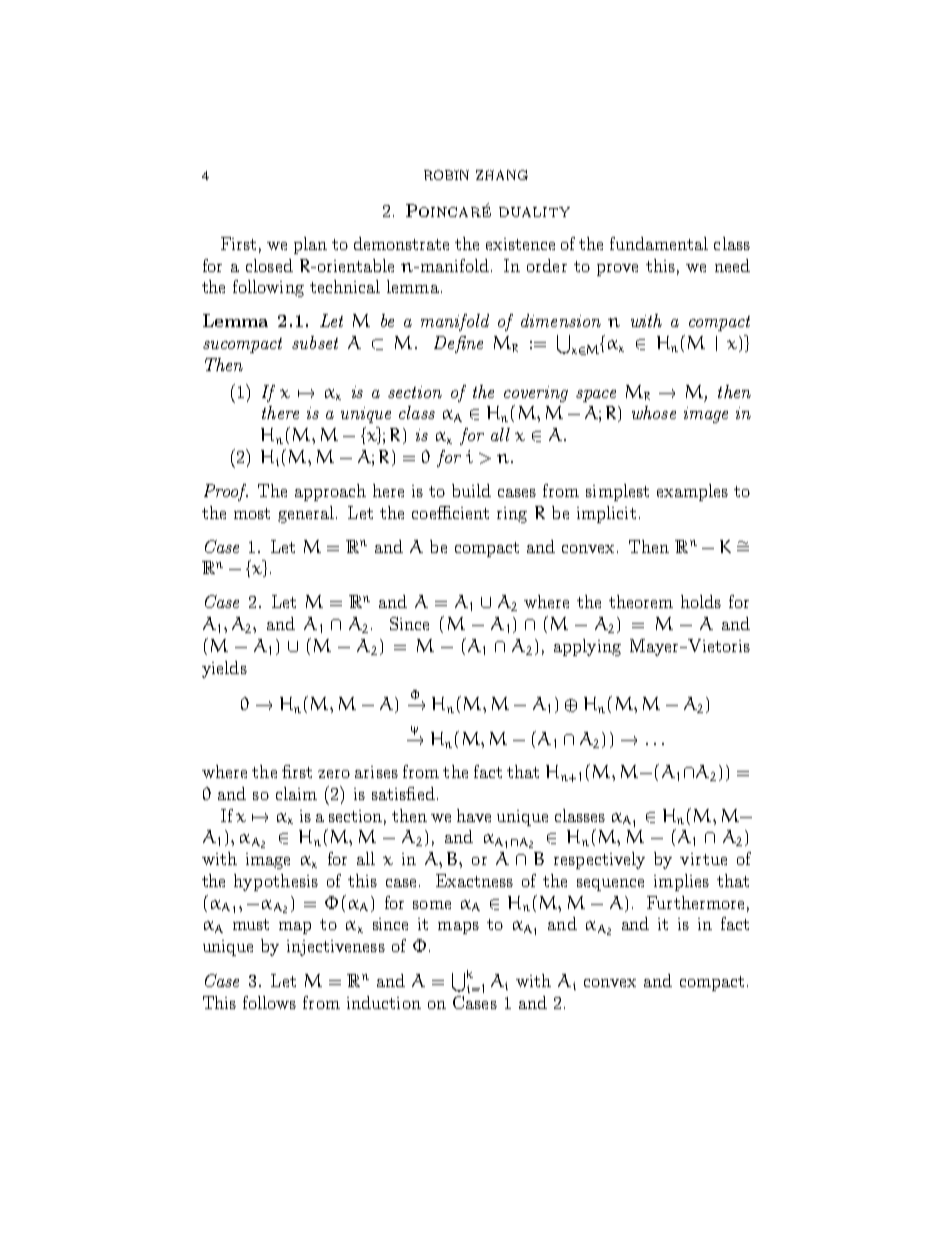 Image resolution: width=952 pixels, height=1233 pixels. I want to click on follows, so click(269, 1002).
